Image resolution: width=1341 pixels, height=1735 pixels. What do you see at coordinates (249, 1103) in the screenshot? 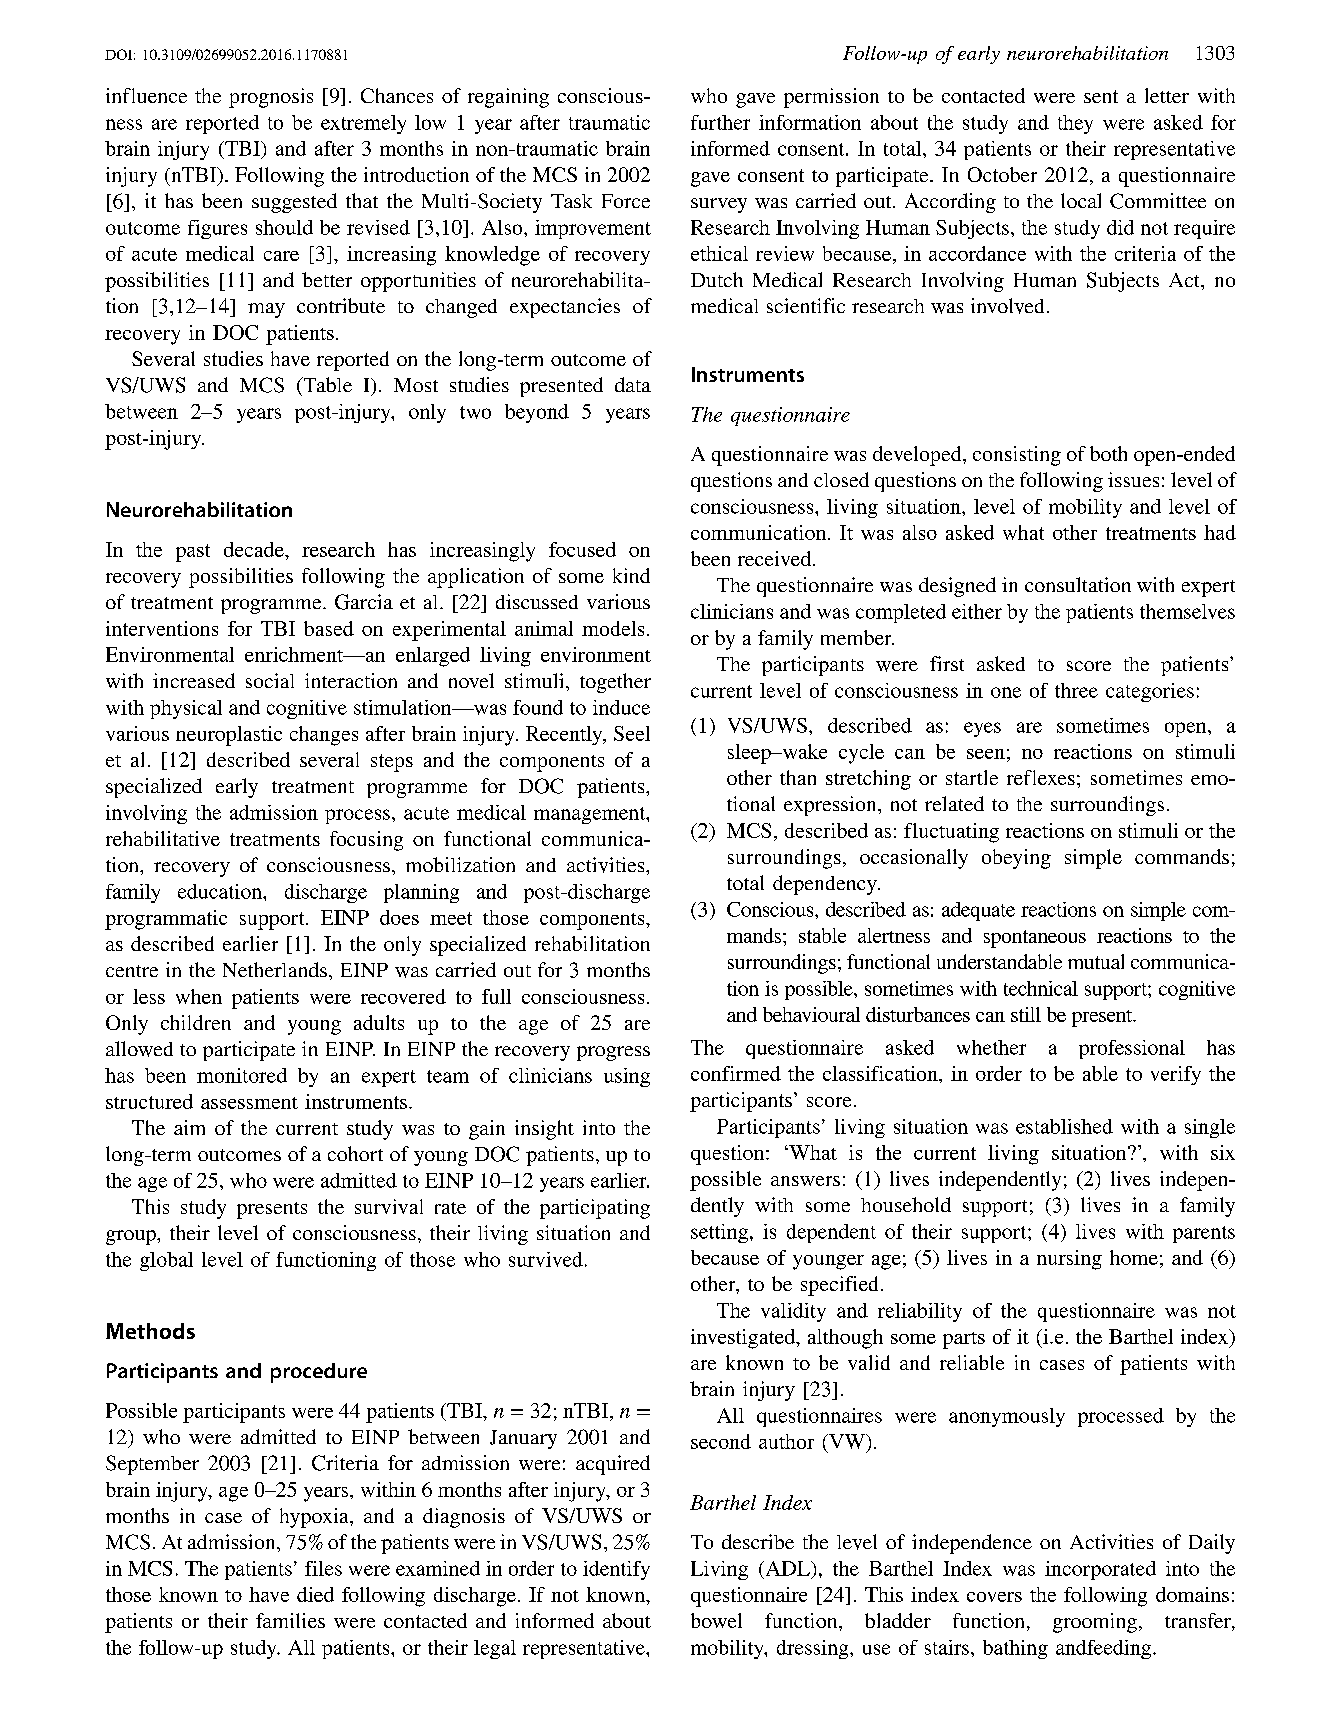
I see `assessment` at bounding box center [249, 1103].
